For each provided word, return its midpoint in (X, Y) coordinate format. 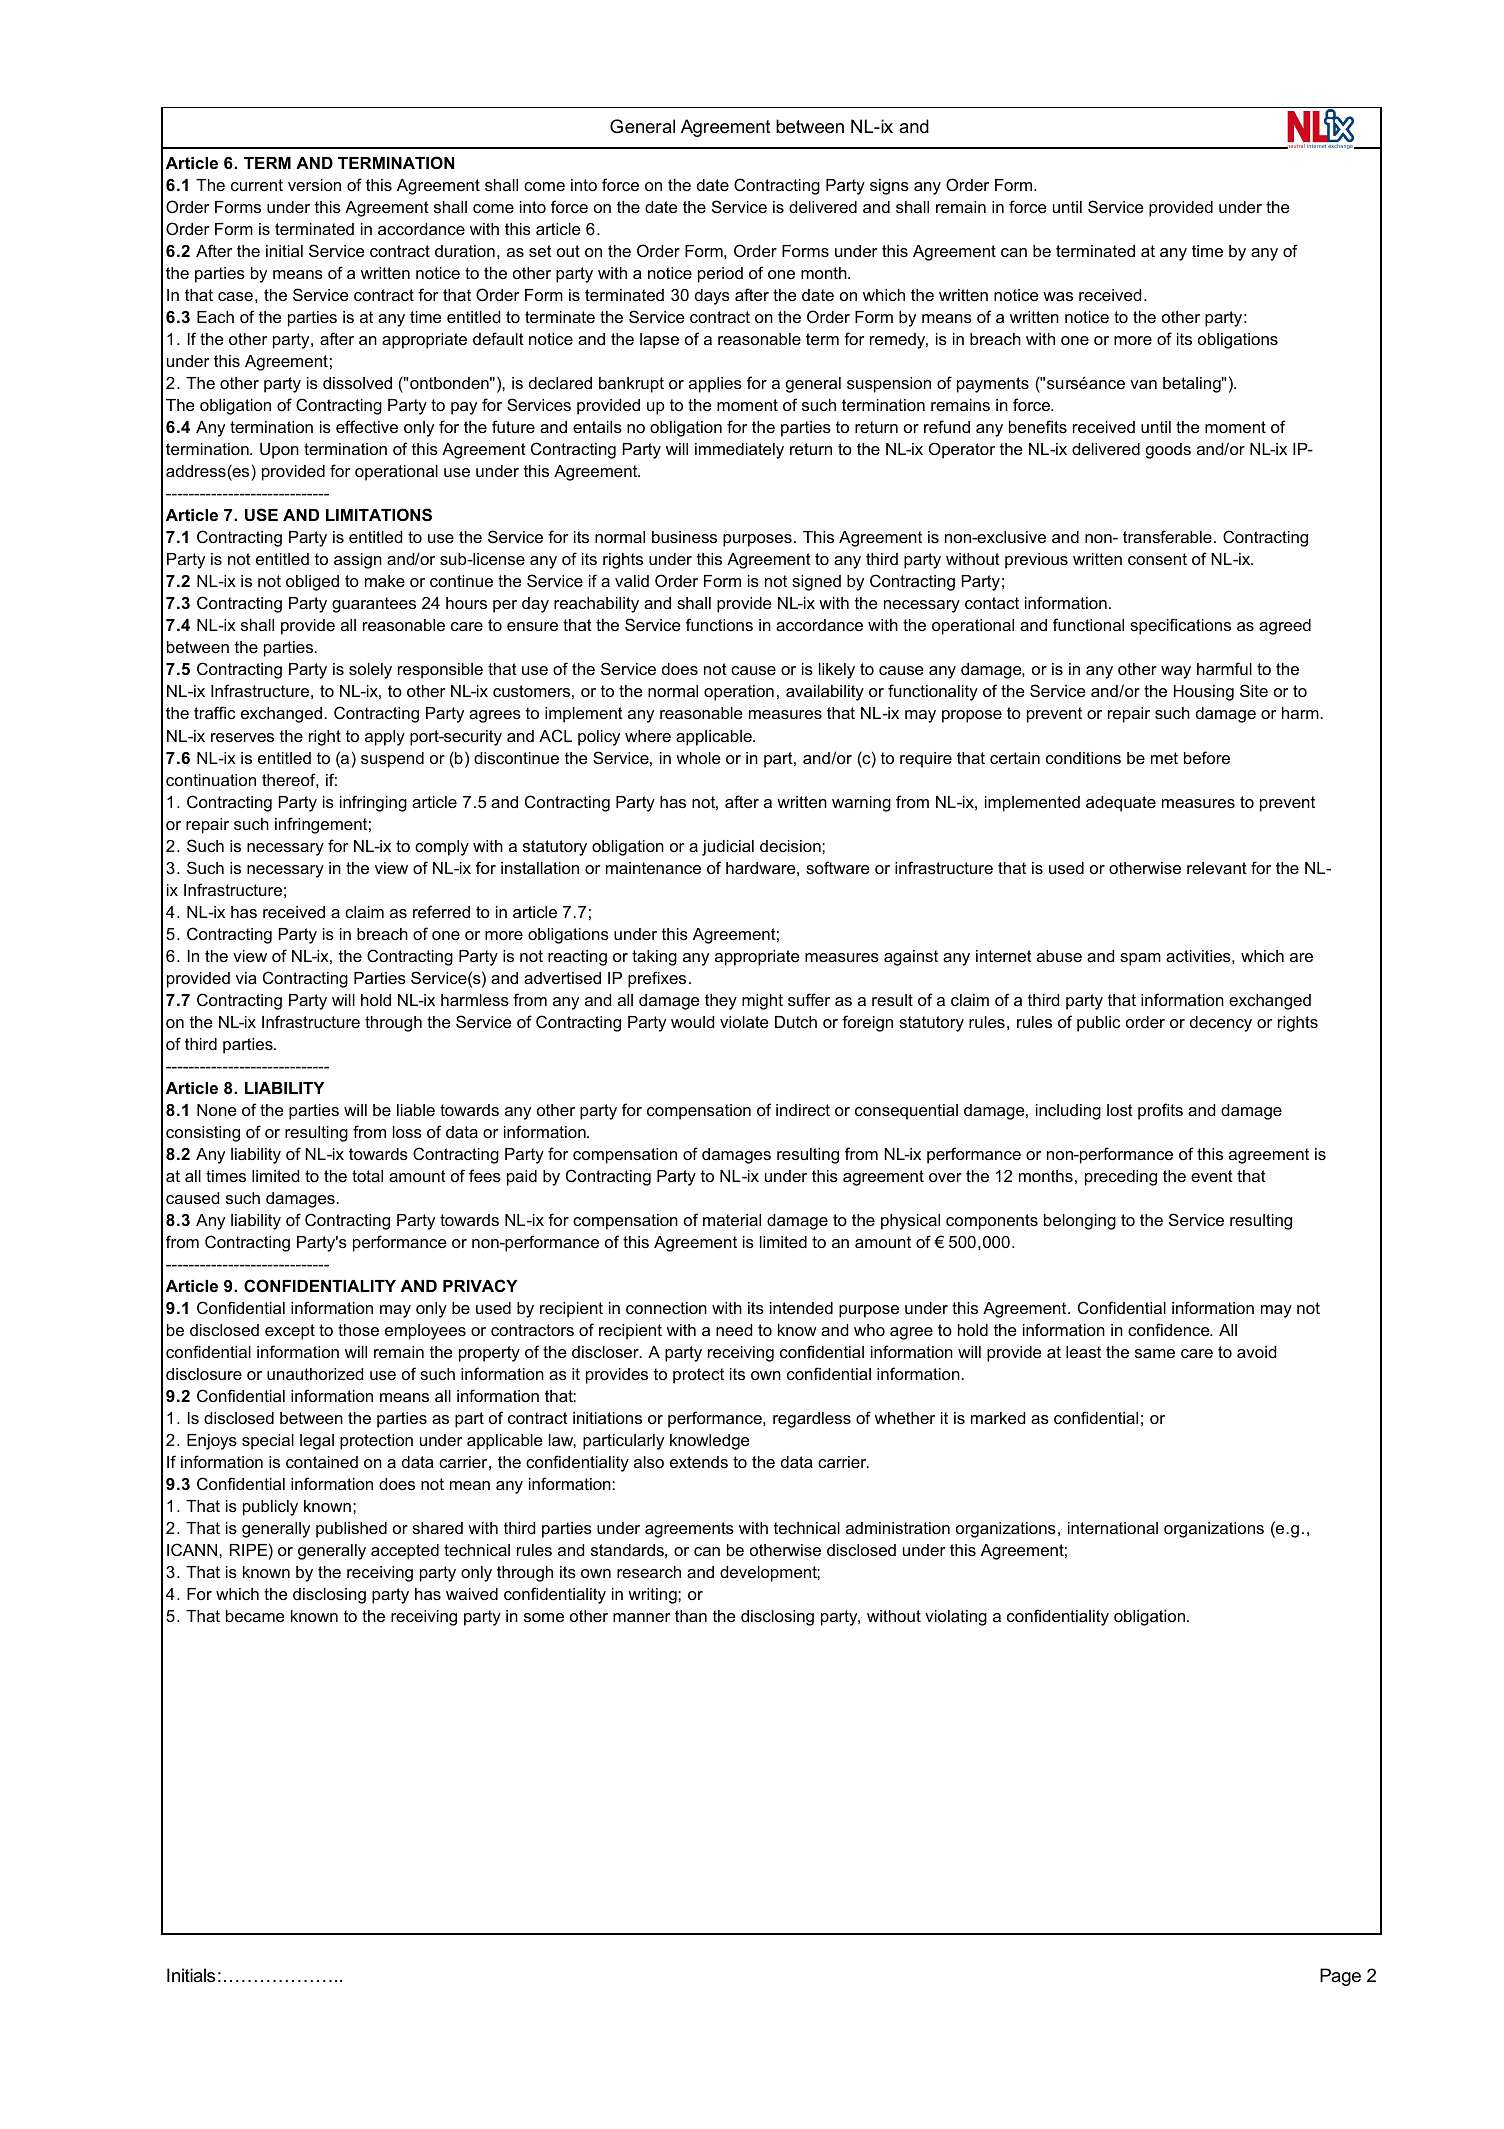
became (255, 1616)
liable (416, 1110)
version (314, 185)
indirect (803, 1110)
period (720, 275)
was (1058, 296)
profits (1160, 1111)
